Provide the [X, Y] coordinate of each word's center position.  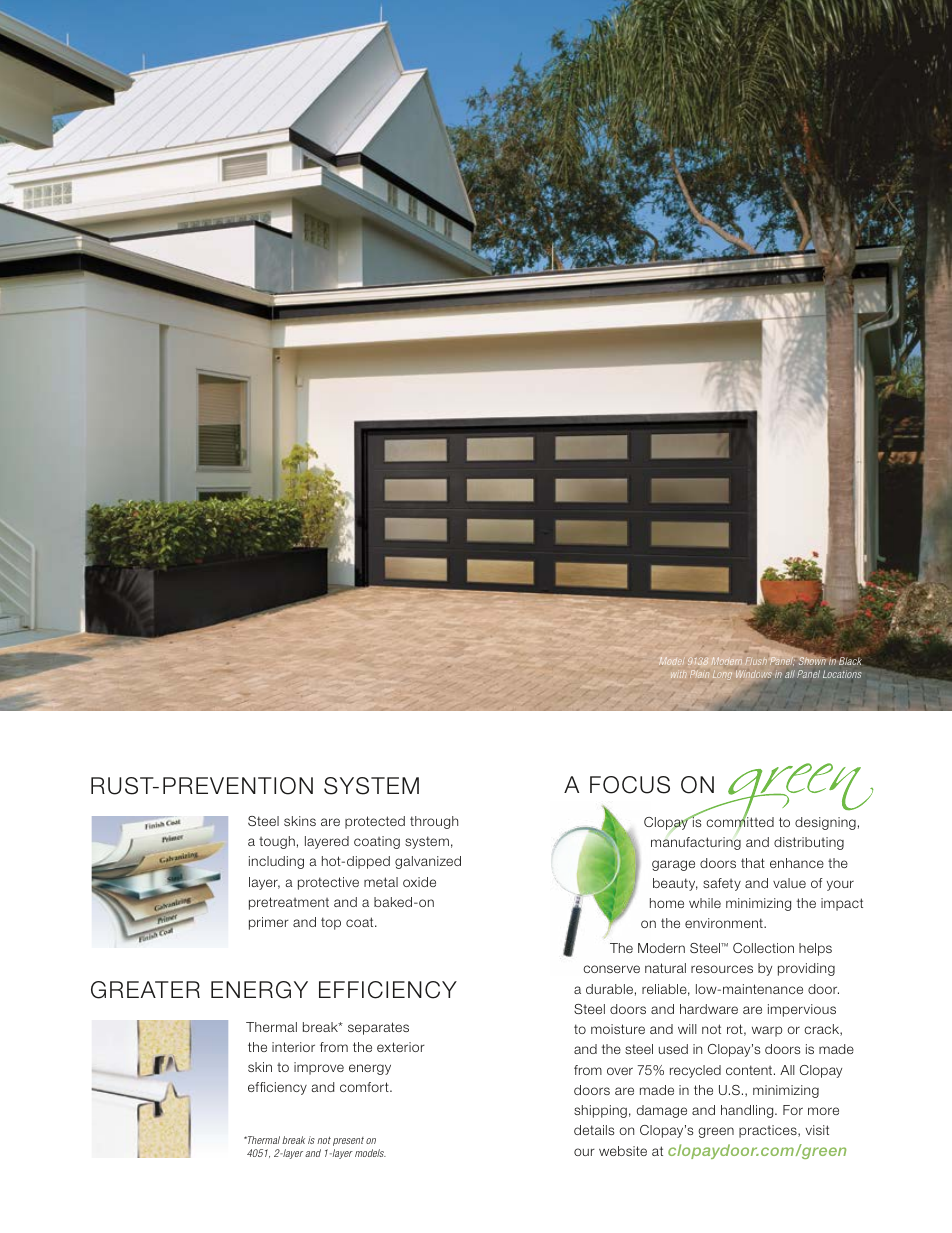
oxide [419, 882]
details [594, 1130]
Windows [754, 674]
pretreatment [289, 903]
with [679, 675]
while [705, 903]
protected [375, 822]
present [348, 1141]
